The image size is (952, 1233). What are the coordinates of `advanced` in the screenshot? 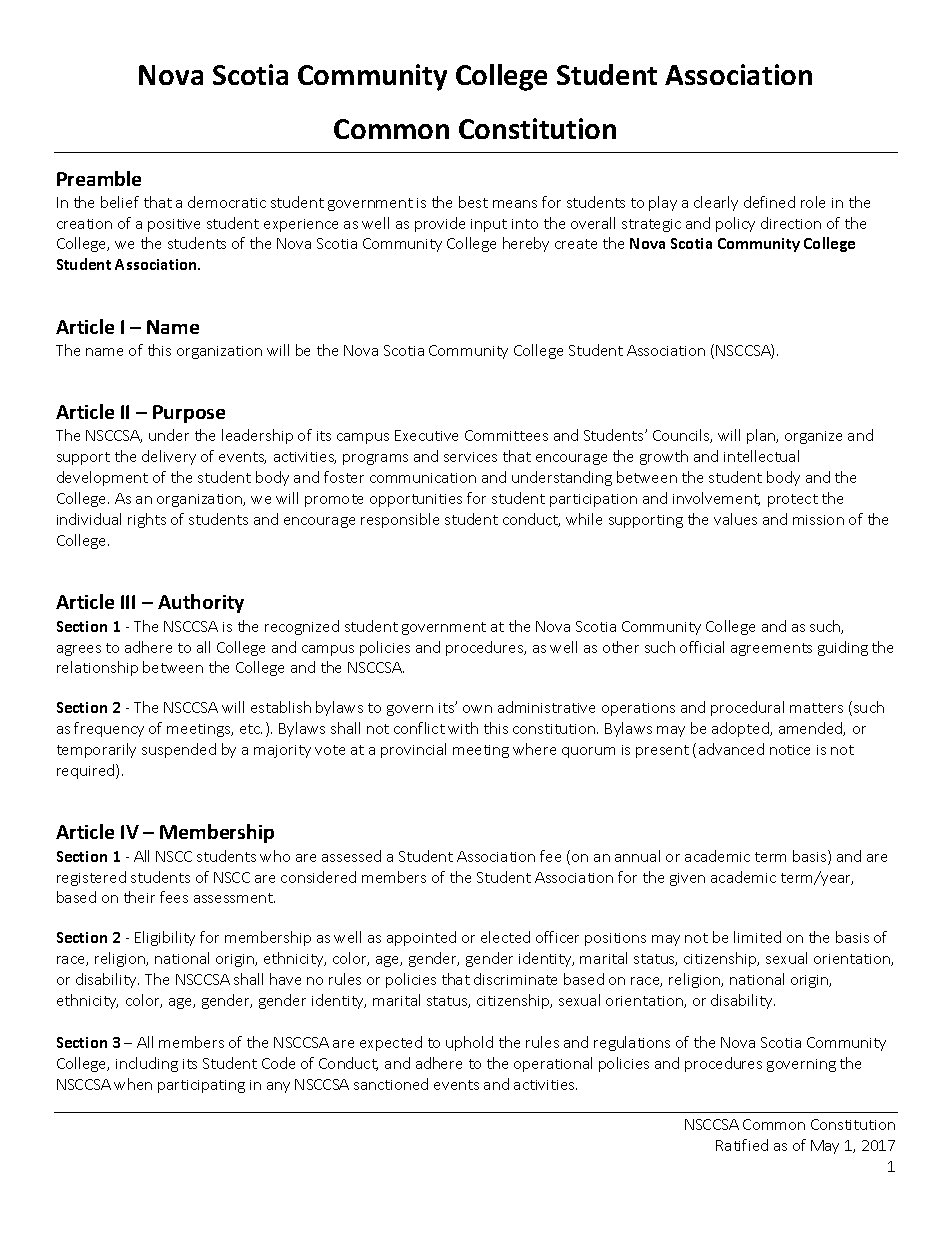 It's located at (731, 749).
